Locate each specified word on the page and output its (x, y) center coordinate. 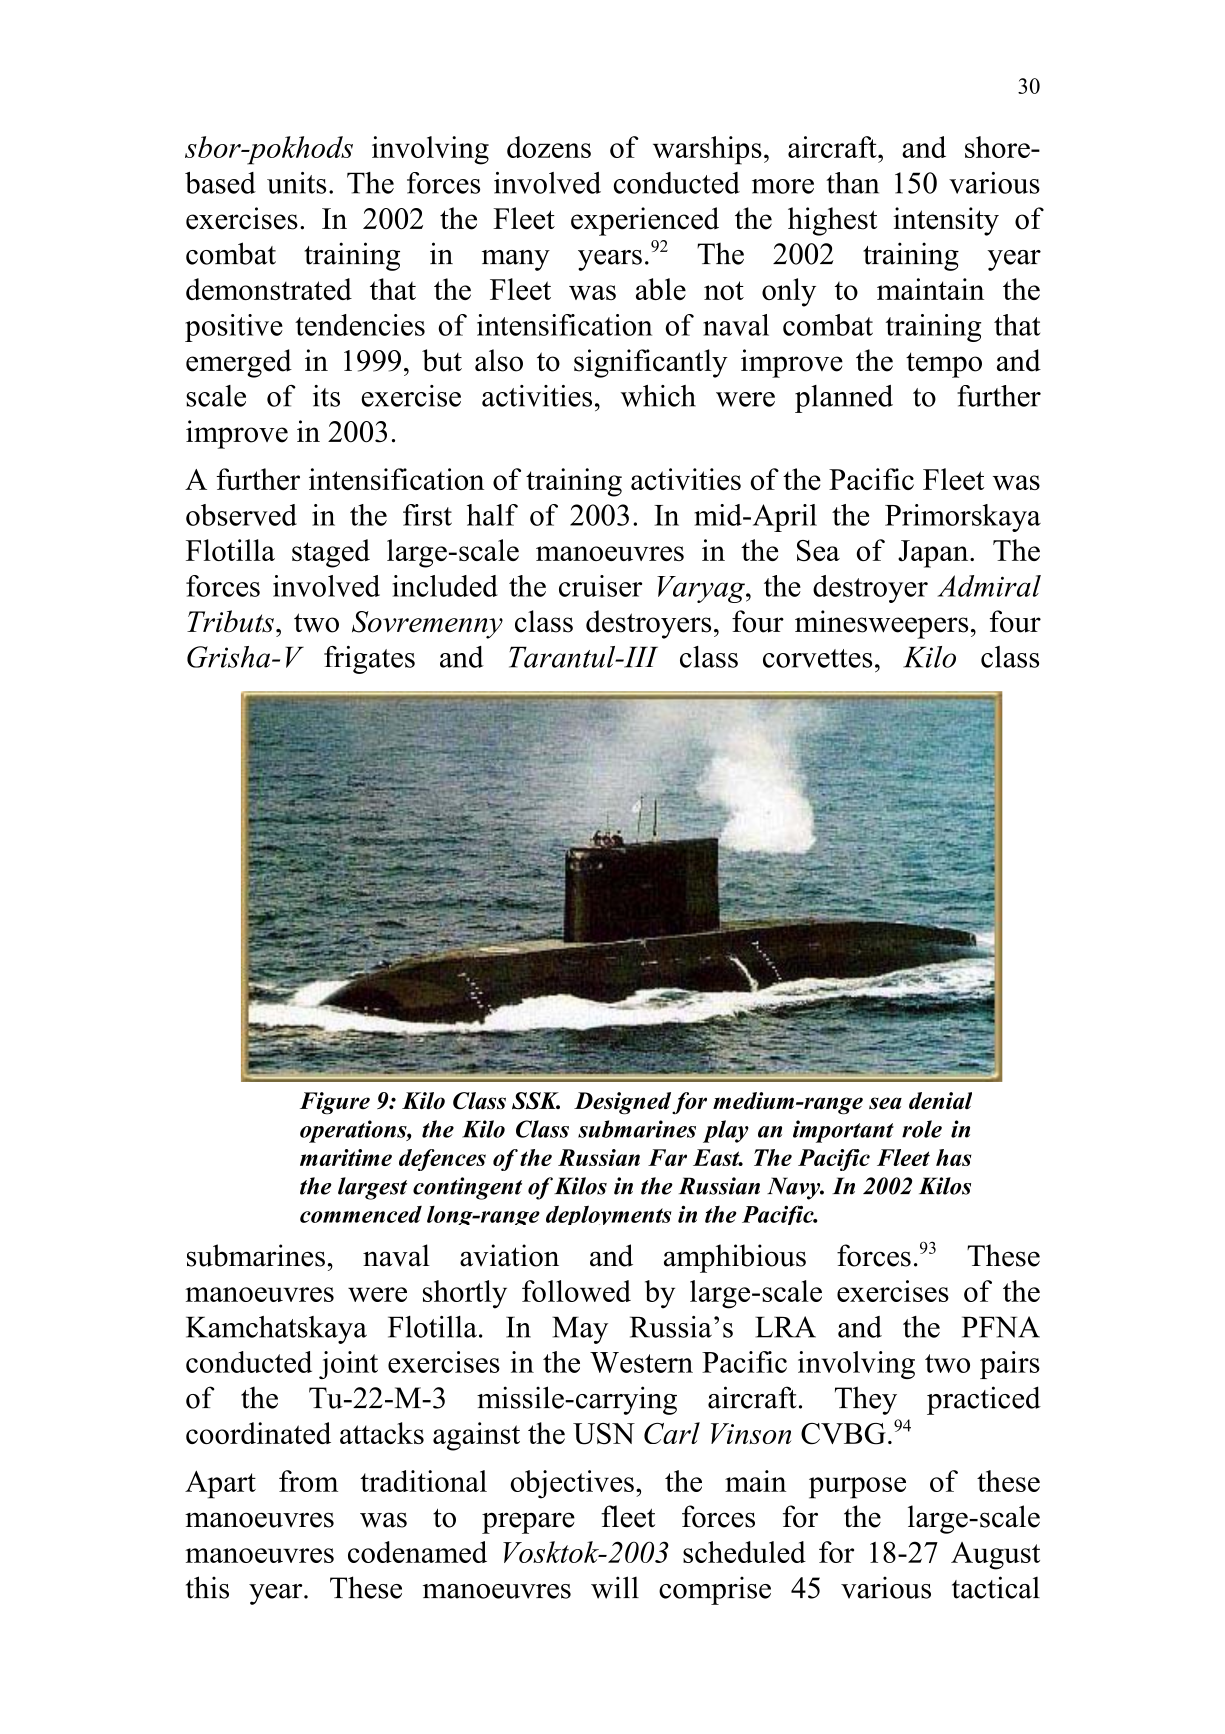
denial (940, 1100)
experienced (645, 221)
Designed (622, 1103)
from (308, 1481)
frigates (369, 660)
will (615, 1587)
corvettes (817, 658)
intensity (946, 221)
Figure (335, 1103)
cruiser (600, 586)
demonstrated (269, 289)
